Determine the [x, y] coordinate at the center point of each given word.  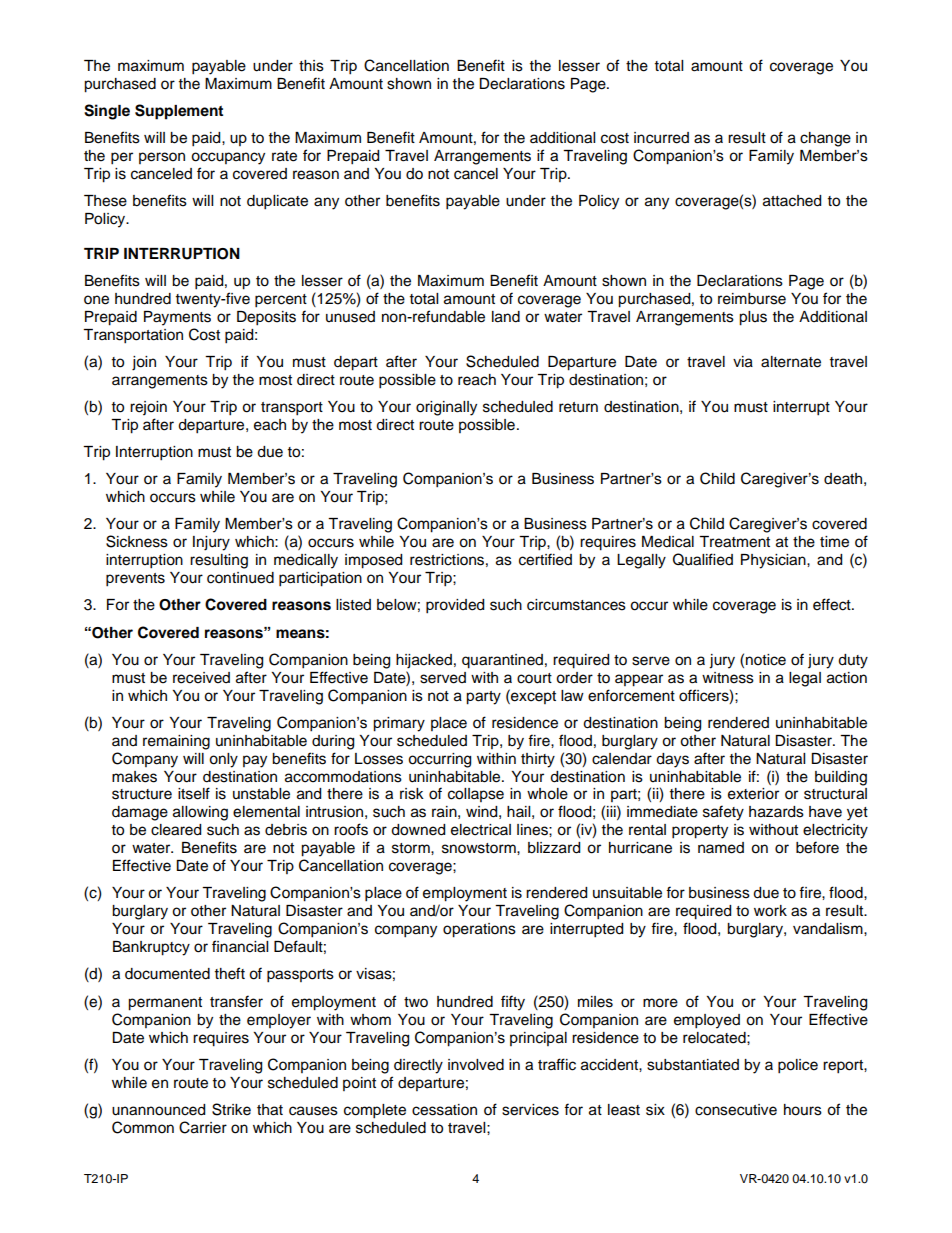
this [311, 66]
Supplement [179, 112]
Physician [774, 561]
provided [455, 606]
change [825, 139]
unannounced [158, 1110]
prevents [135, 580]
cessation [444, 1110]
